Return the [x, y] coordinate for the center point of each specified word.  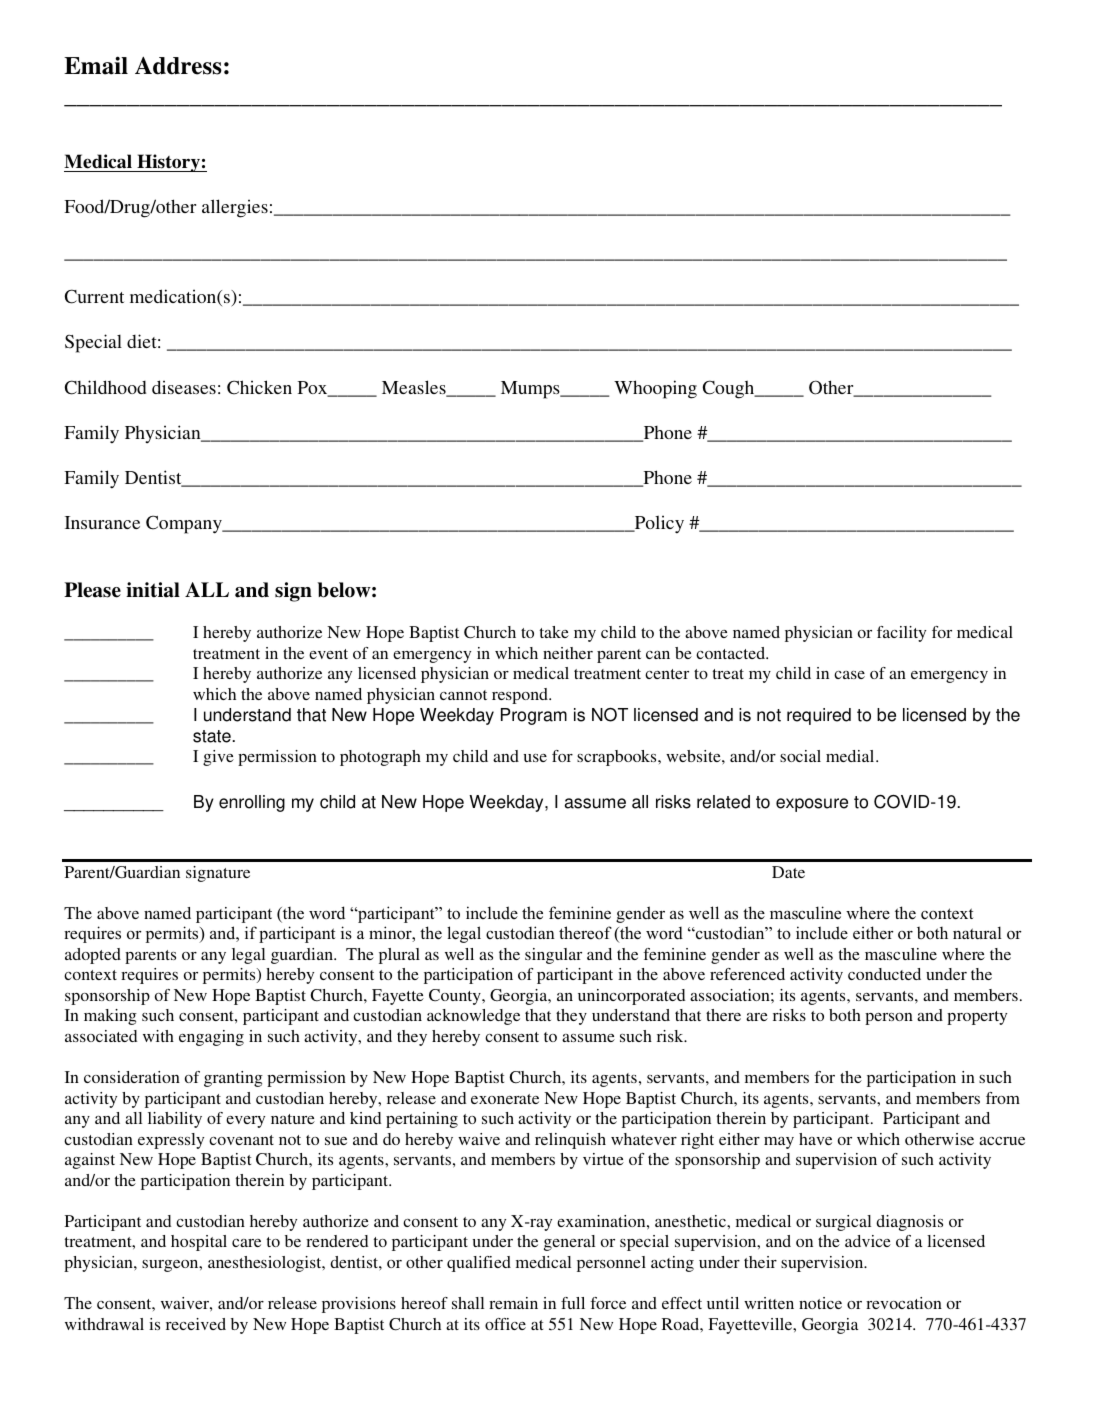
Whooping [655, 389]
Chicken [259, 387]
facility [901, 634]
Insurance [102, 522]
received [196, 1324]
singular [553, 956]
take [554, 632]
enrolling [252, 803]
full [573, 1303]
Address [178, 66]
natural [977, 933]
